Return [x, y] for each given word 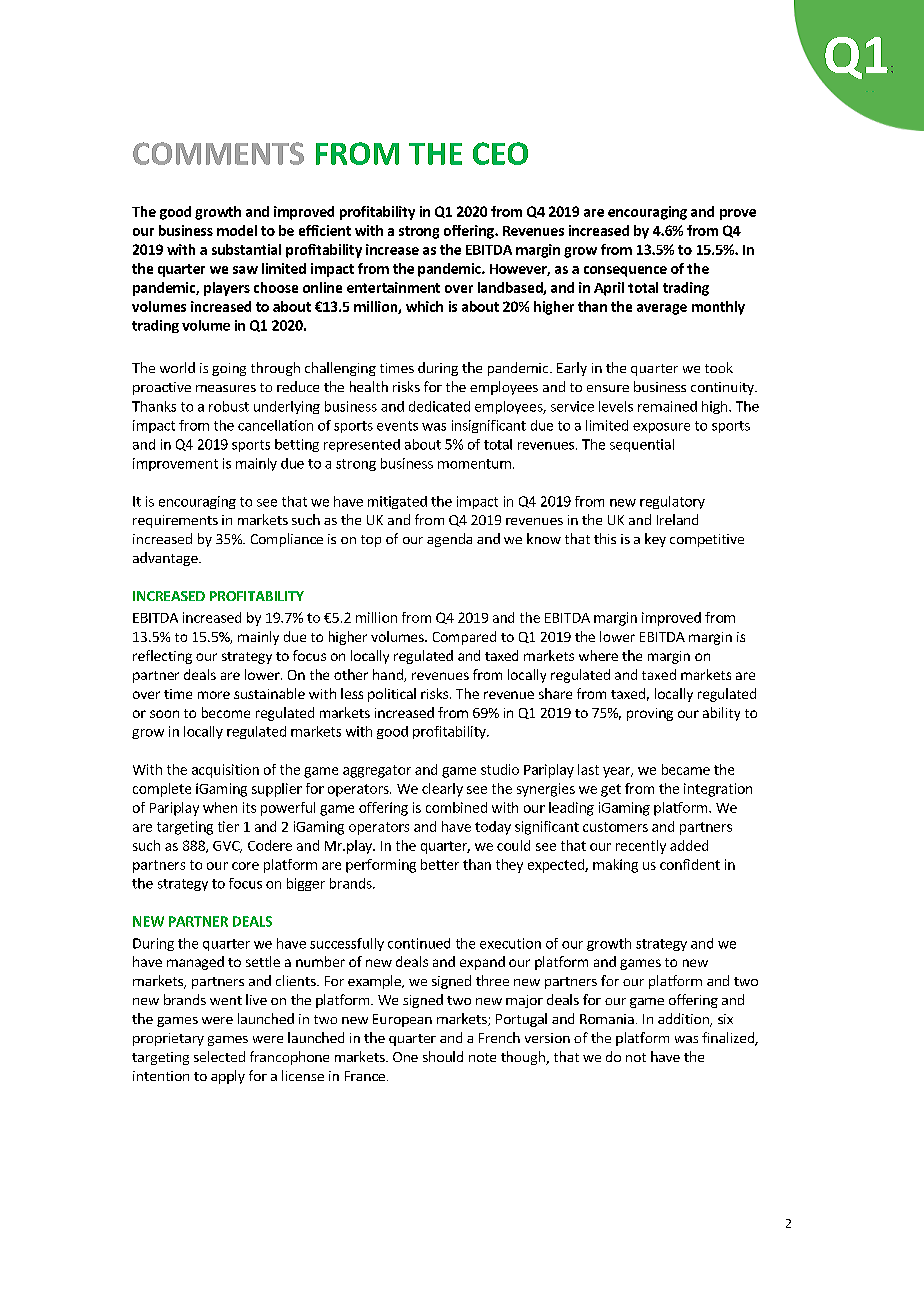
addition [684, 1020]
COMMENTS [218, 153]
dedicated [439, 406]
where [598, 655]
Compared [464, 638]
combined [456, 807]
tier [228, 826]
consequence [625, 271]
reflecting [162, 657]
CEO [500, 153]
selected [219, 1056]
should [443, 1056]
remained [667, 406]
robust [229, 406]
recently [641, 847]
